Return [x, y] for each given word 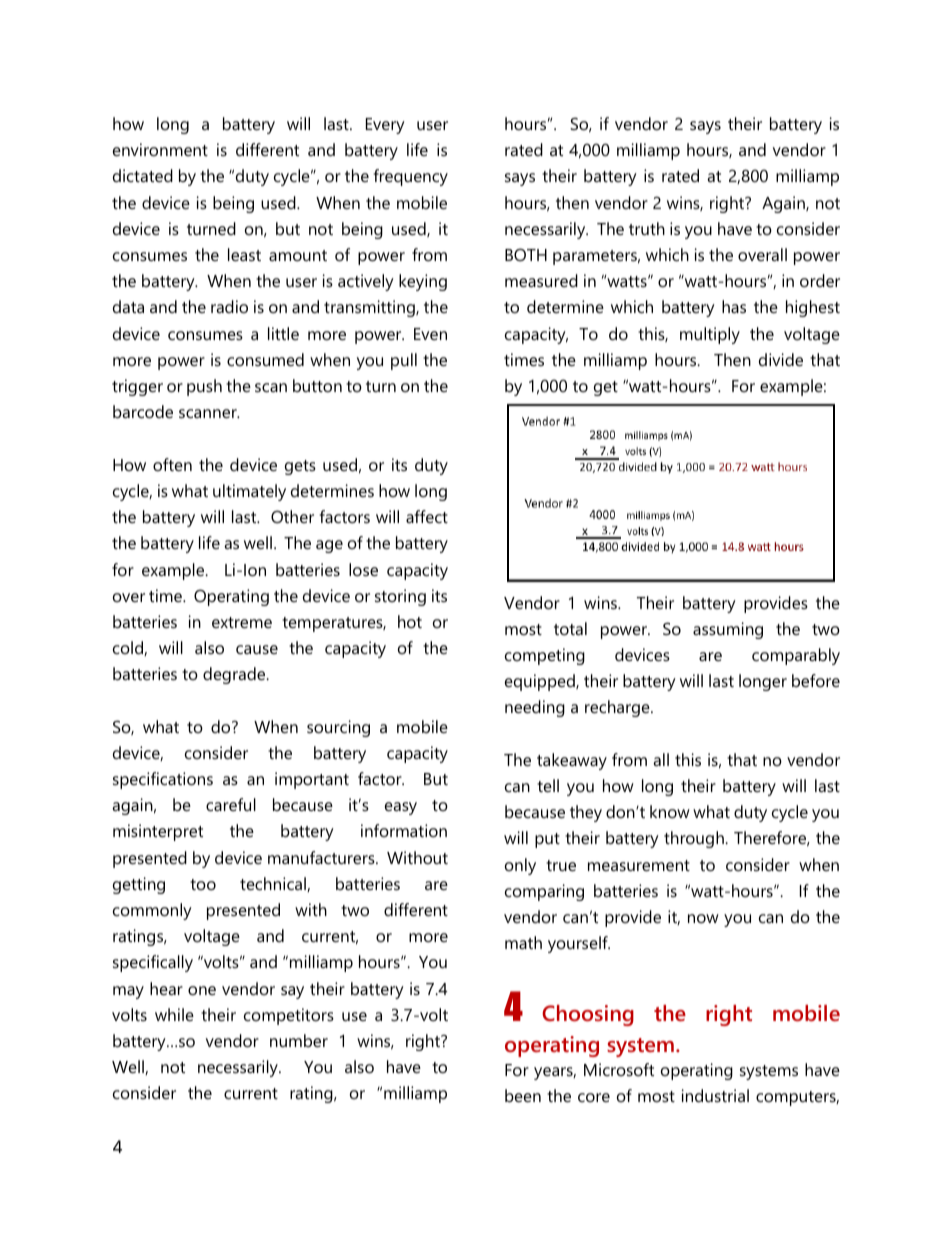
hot [410, 621]
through [695, 839]
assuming [728, 630]
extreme [242, 622]
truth [647, 228]
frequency [411, 177]
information [404, 830]
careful [231, 804]
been [523, 1095]
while [174, 1014]
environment [160, 149]
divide [781, 359]
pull [404, 361]
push [204, 387]
